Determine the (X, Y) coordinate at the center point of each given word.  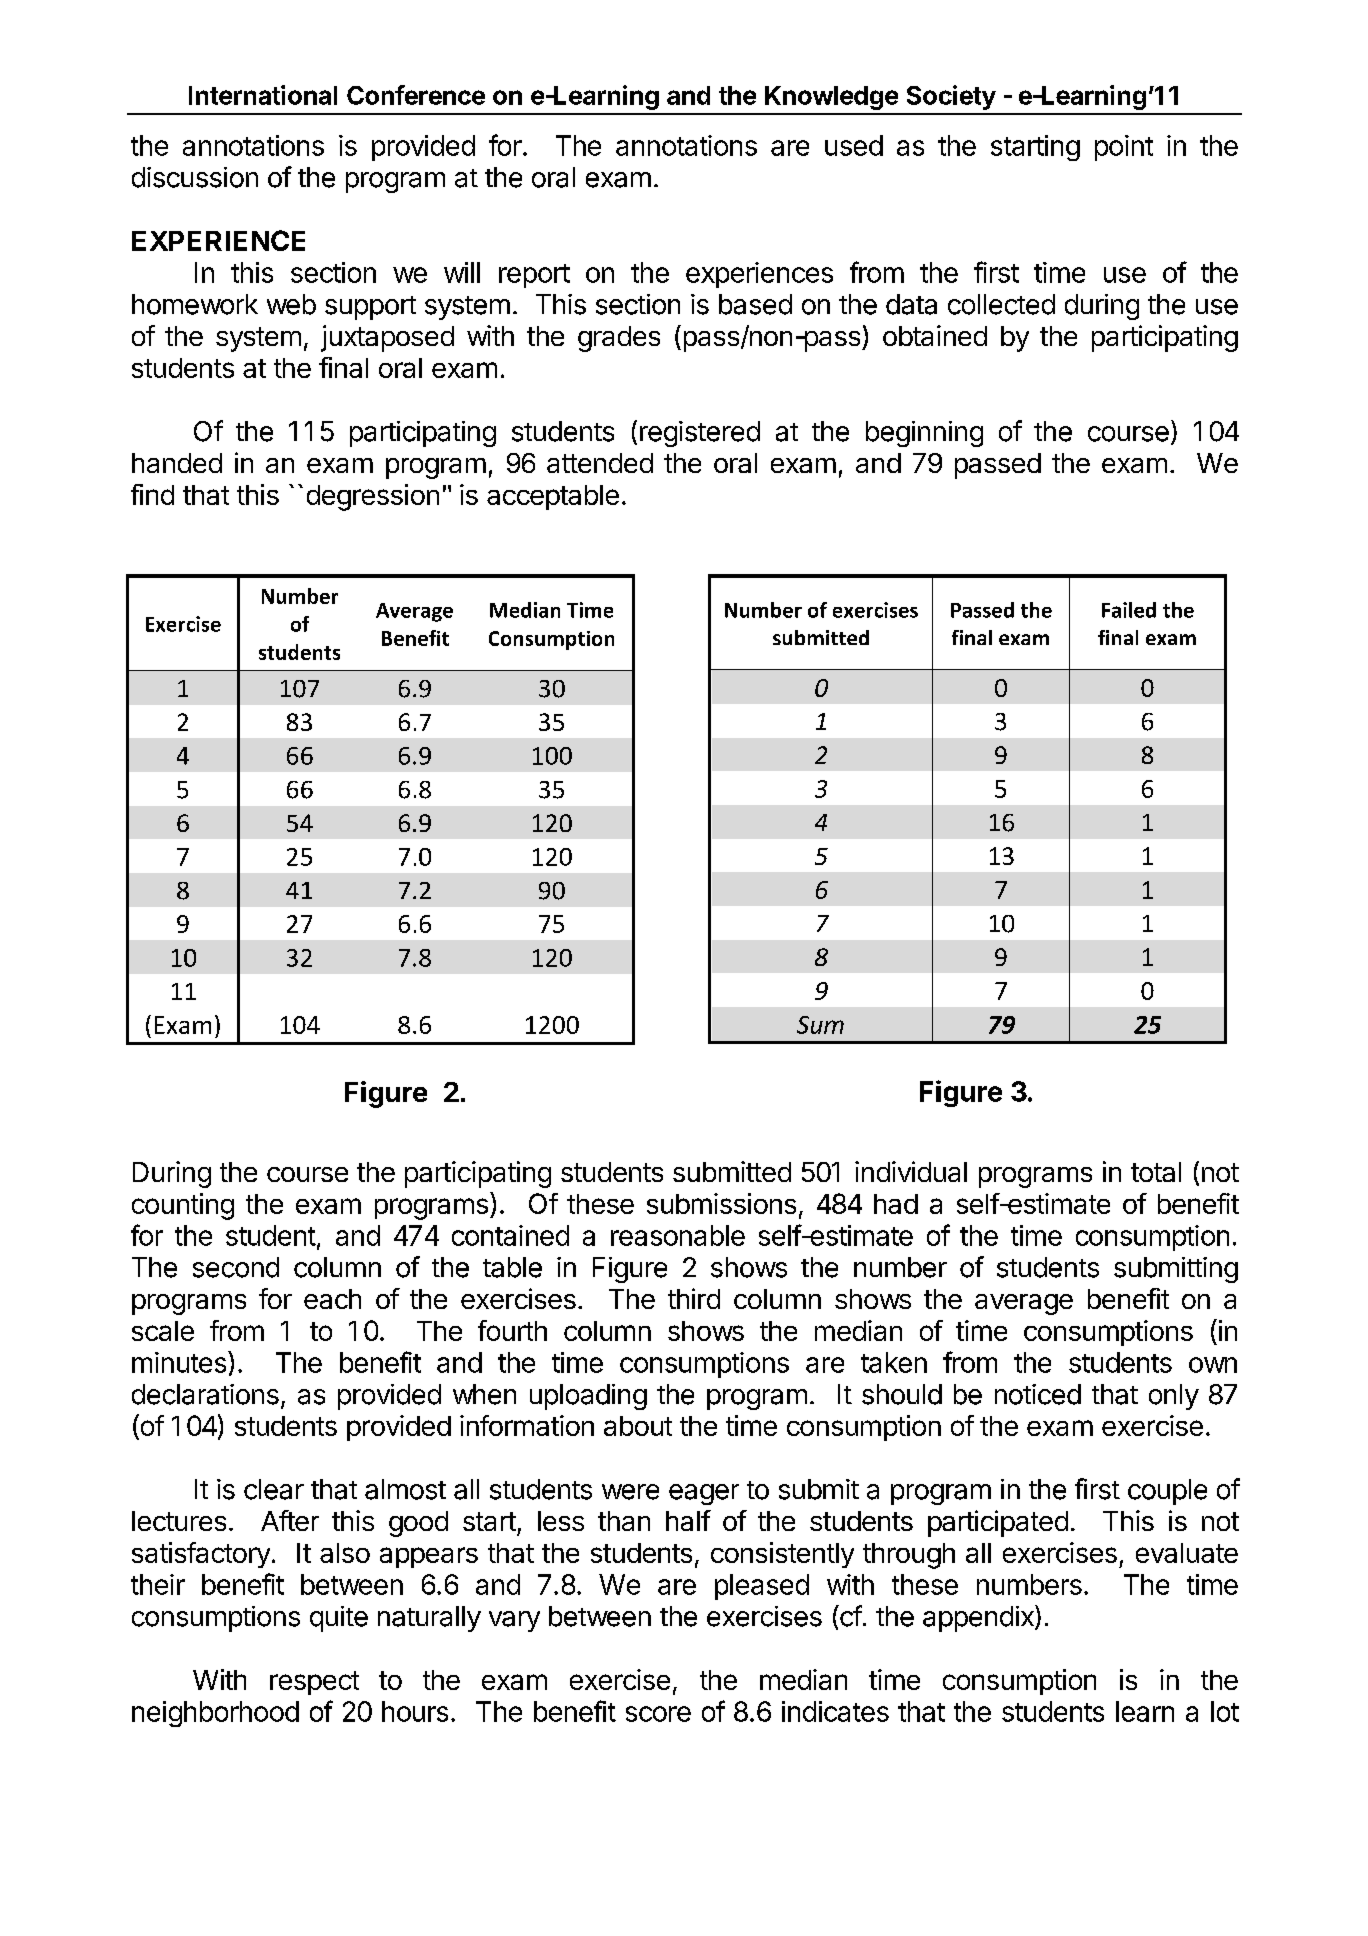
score (658, 1714)
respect (314, 1683)
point (1124, 148)
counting (183, 1206)
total (1156, 1172)
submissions (721, 1203)
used (854, 145)
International (263, 95)
